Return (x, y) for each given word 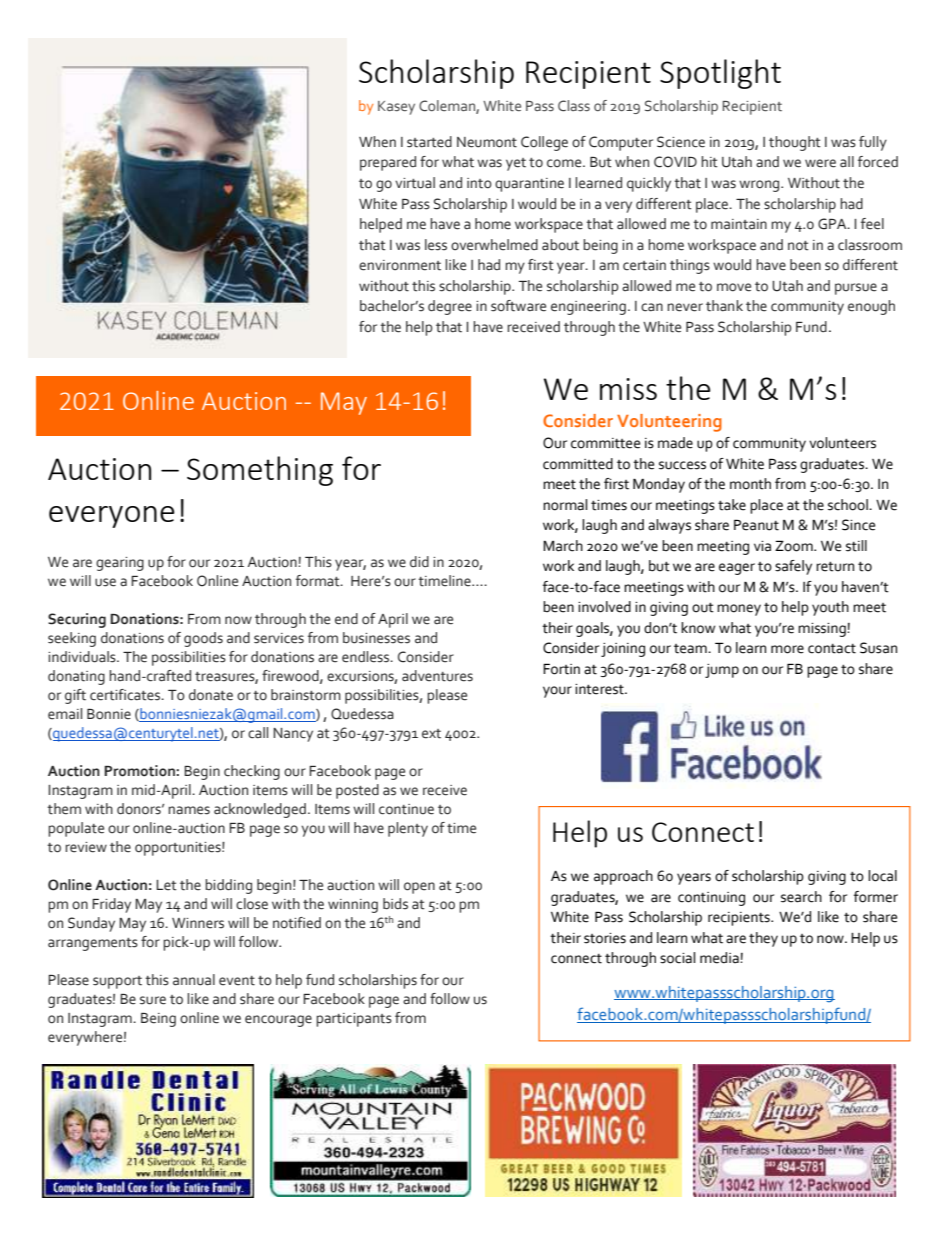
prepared (388, 163)
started (429, 142)
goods (203, 639)
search (801, 897)
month (750, 484)
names (189, 810)
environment (400, 265)
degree (450, 307)
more (787, 649)
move (734, 287)
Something (260, 471)
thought (795, 143)
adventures (437, 676)
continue (406, 809)
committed (578, 464)
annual (194, 980)
